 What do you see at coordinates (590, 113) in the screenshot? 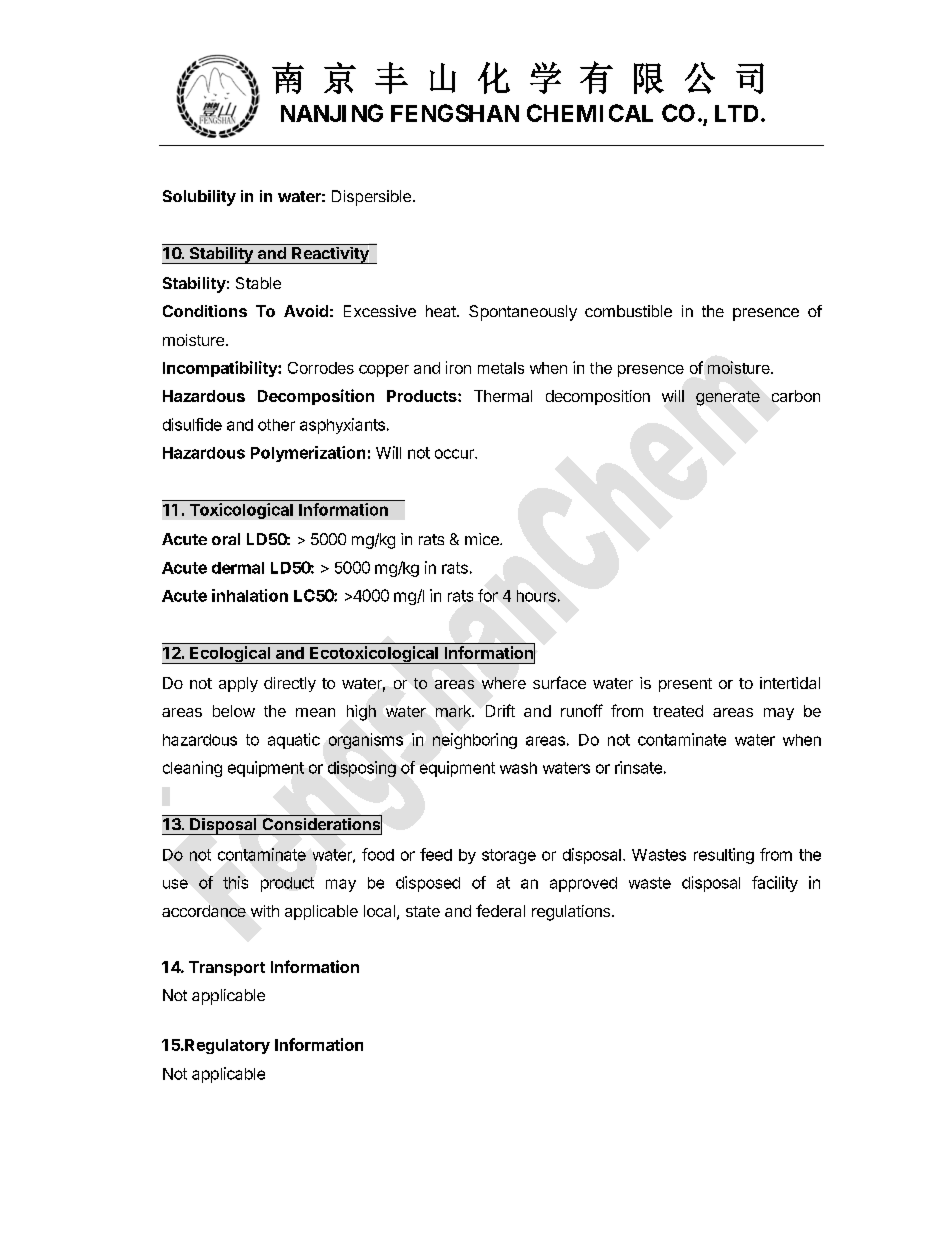
I see `CHEMICAL` at bounding box center [590, 113].
